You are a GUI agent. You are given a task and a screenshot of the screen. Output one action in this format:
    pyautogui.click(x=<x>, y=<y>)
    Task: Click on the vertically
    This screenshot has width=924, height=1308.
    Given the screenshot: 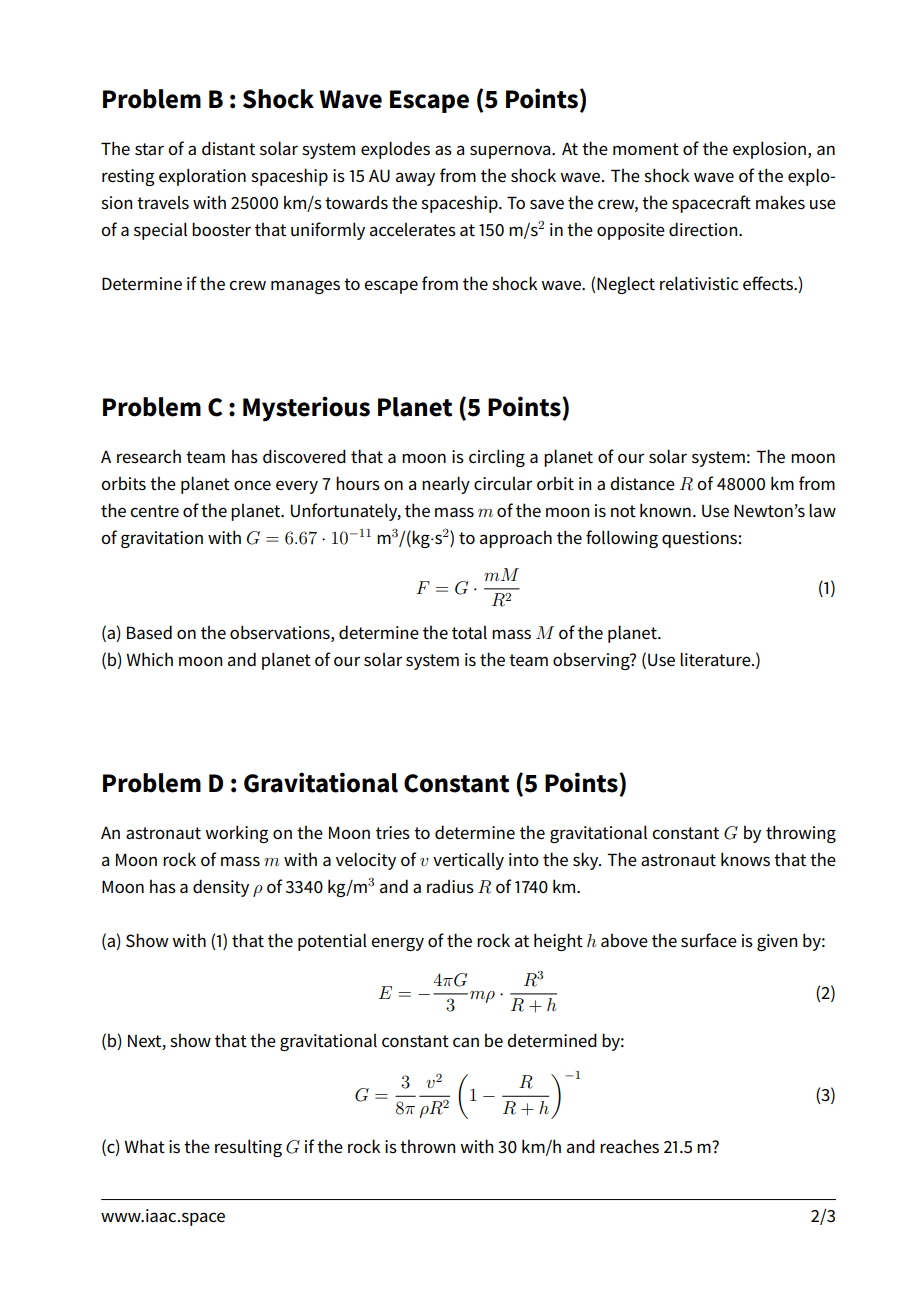 What is the action you would take?
    pyautogui.click(x=468, y=861)
